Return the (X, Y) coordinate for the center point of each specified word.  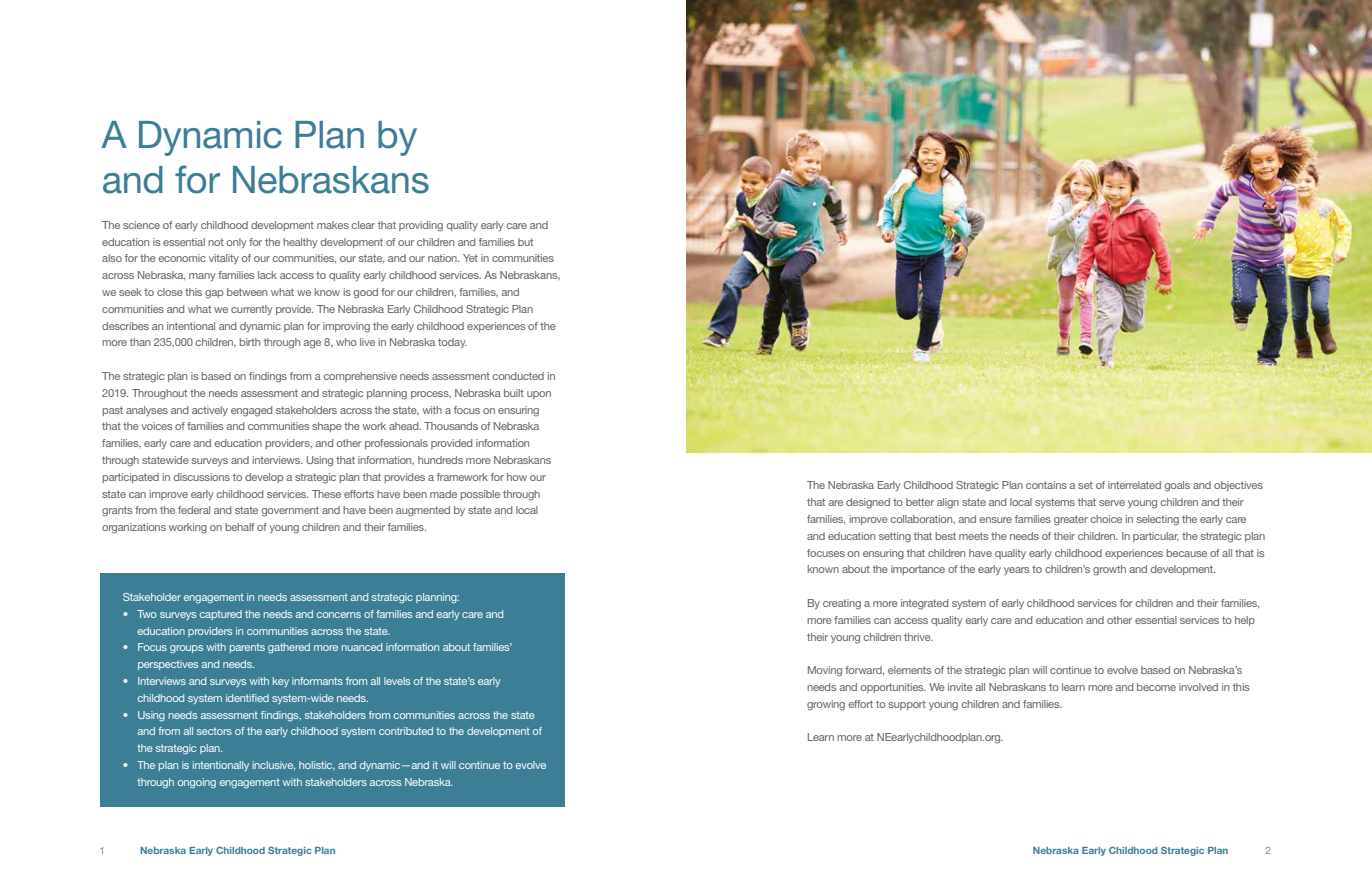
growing (826, 705)
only (237, 243)
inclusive (274, 765)
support (907, 705)
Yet (470, 258)
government (290, 511)
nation (443, 258)
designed (868, 503)
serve (1112, 503)
